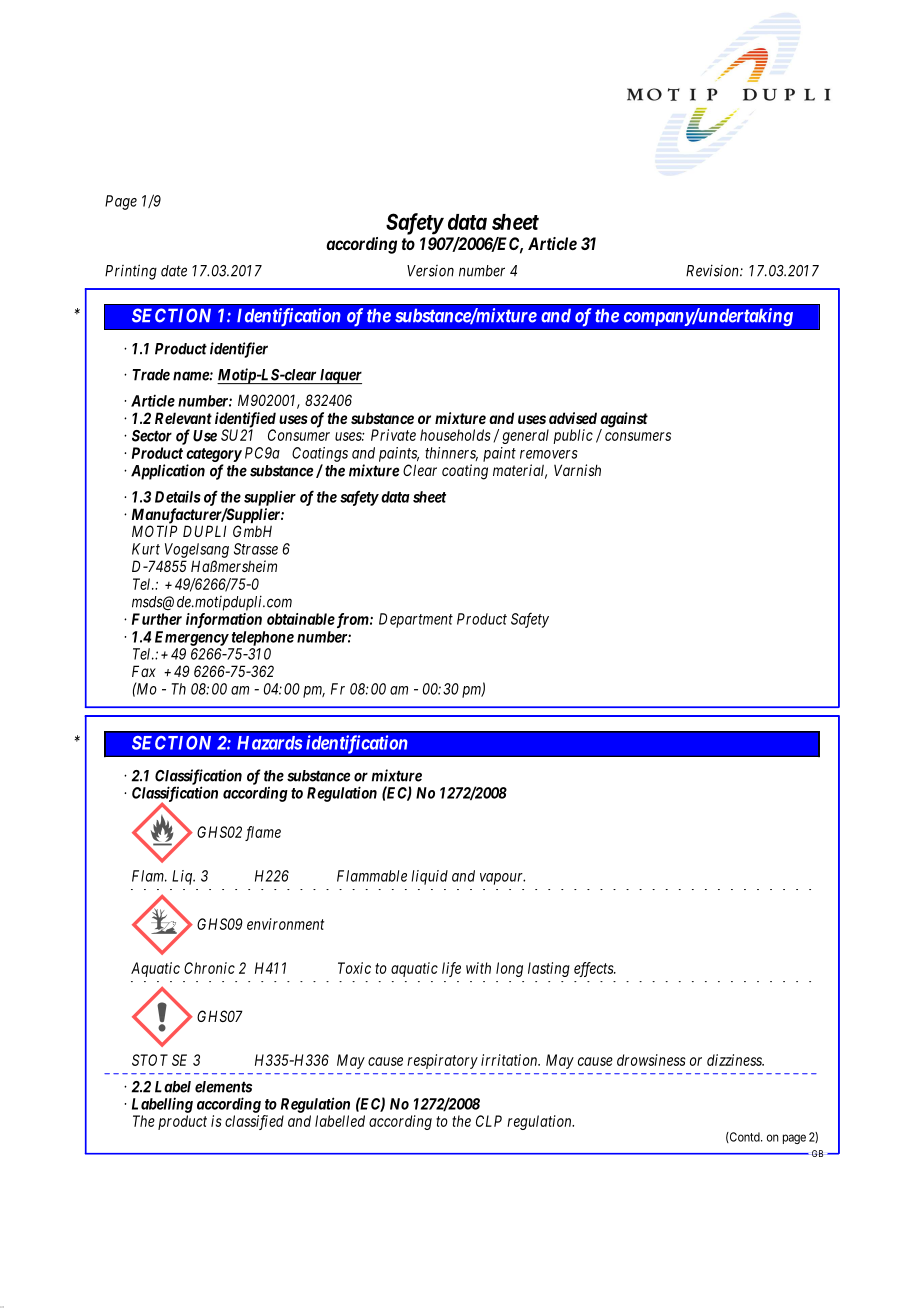 The height and width of the page is (1308, 924). Describe the element at coordinates (174, 271) in the page. I see `date` at that location.
